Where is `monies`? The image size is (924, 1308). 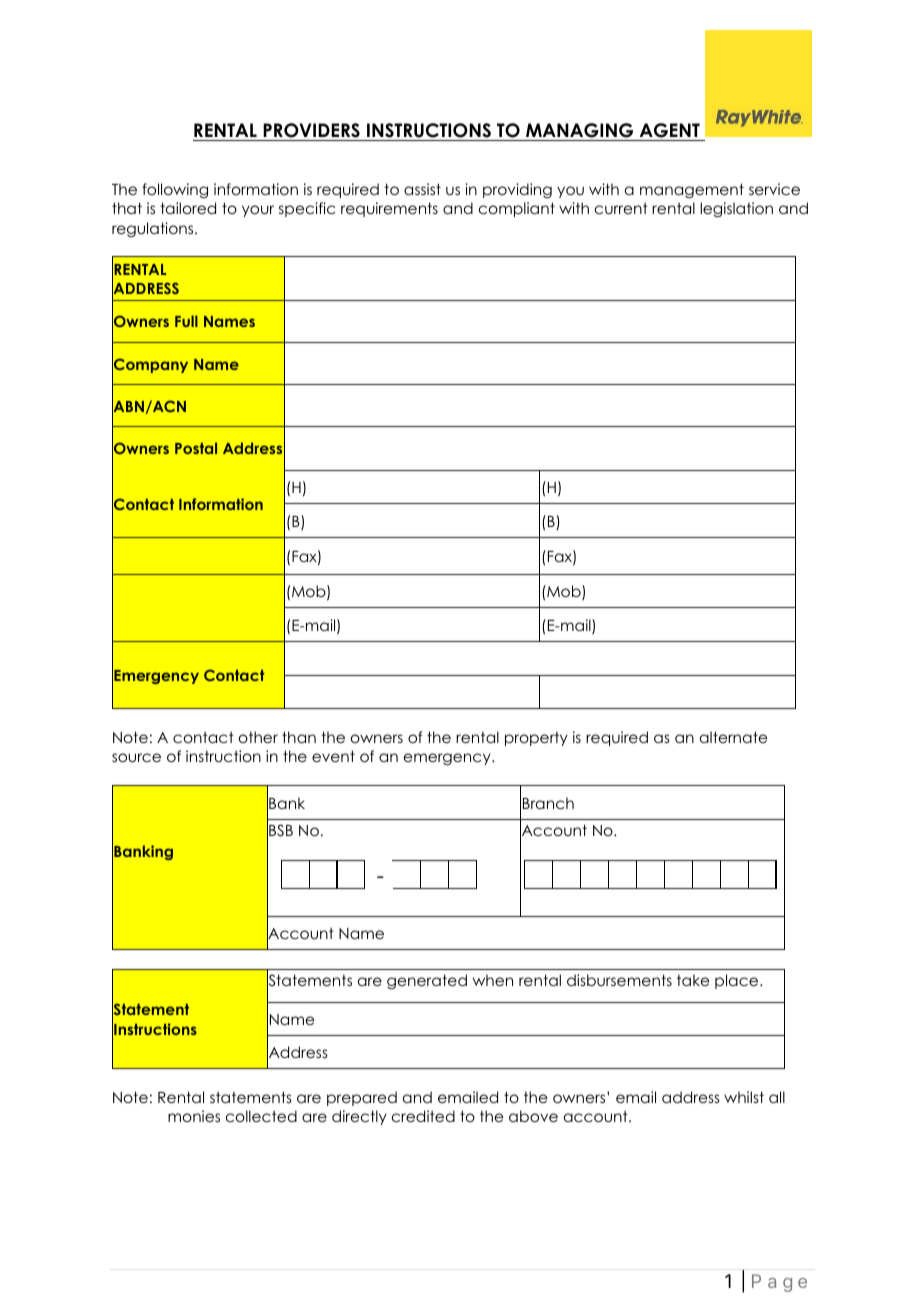
monies is located at coordinates (194, 1116).
